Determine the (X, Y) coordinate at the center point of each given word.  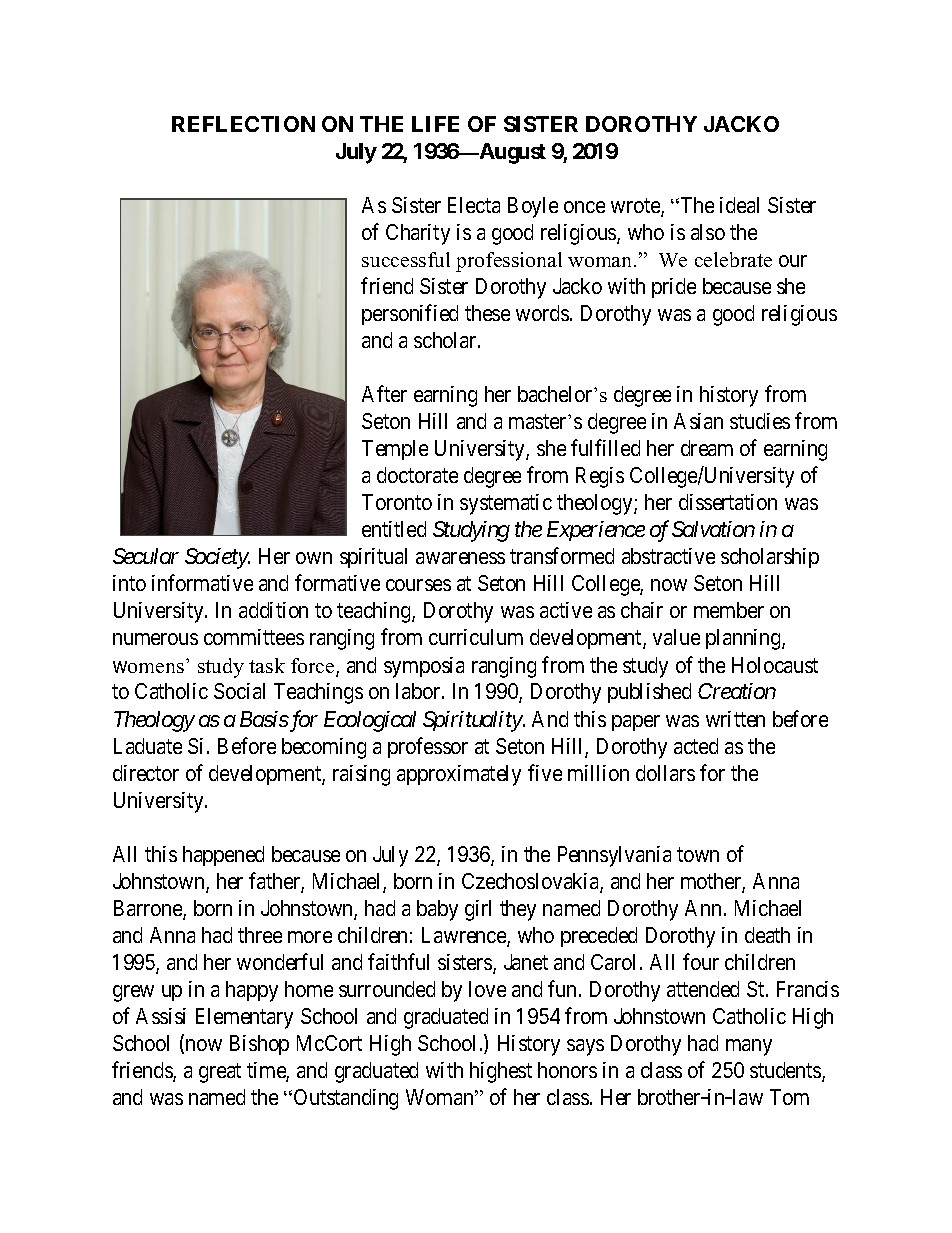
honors (567, 1070)
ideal (739, 205)
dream (707, 448)
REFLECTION (243, 124)
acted (696, 746)
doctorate (417, 475)
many (749, 1047)
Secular (146, 556)
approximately (459, 775)
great (220, 1073)
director (146, 773)
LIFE (435, 124)
